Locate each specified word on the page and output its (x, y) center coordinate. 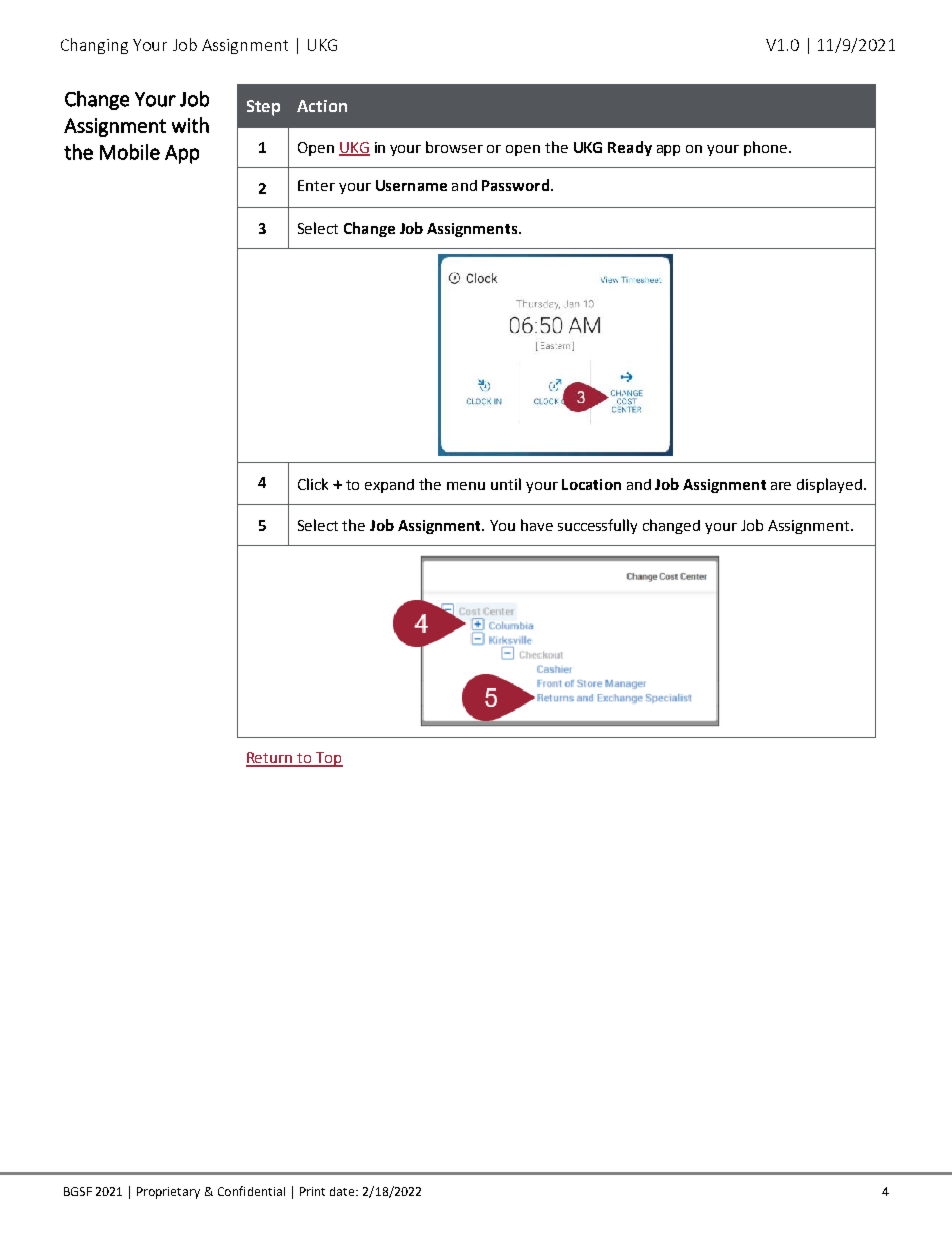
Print (312, 1191)
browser (454, 147)
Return (270, 759)
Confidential (251, 1191)
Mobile (130, 152)
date (343, 1191)
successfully (597, 526)
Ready (630, 148)
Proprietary (168, 1193)
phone (767, 148)
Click (313, 484)
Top (328, 759)
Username (411, 185)
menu (466, 486)
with (190, 125)
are (781, 486)
